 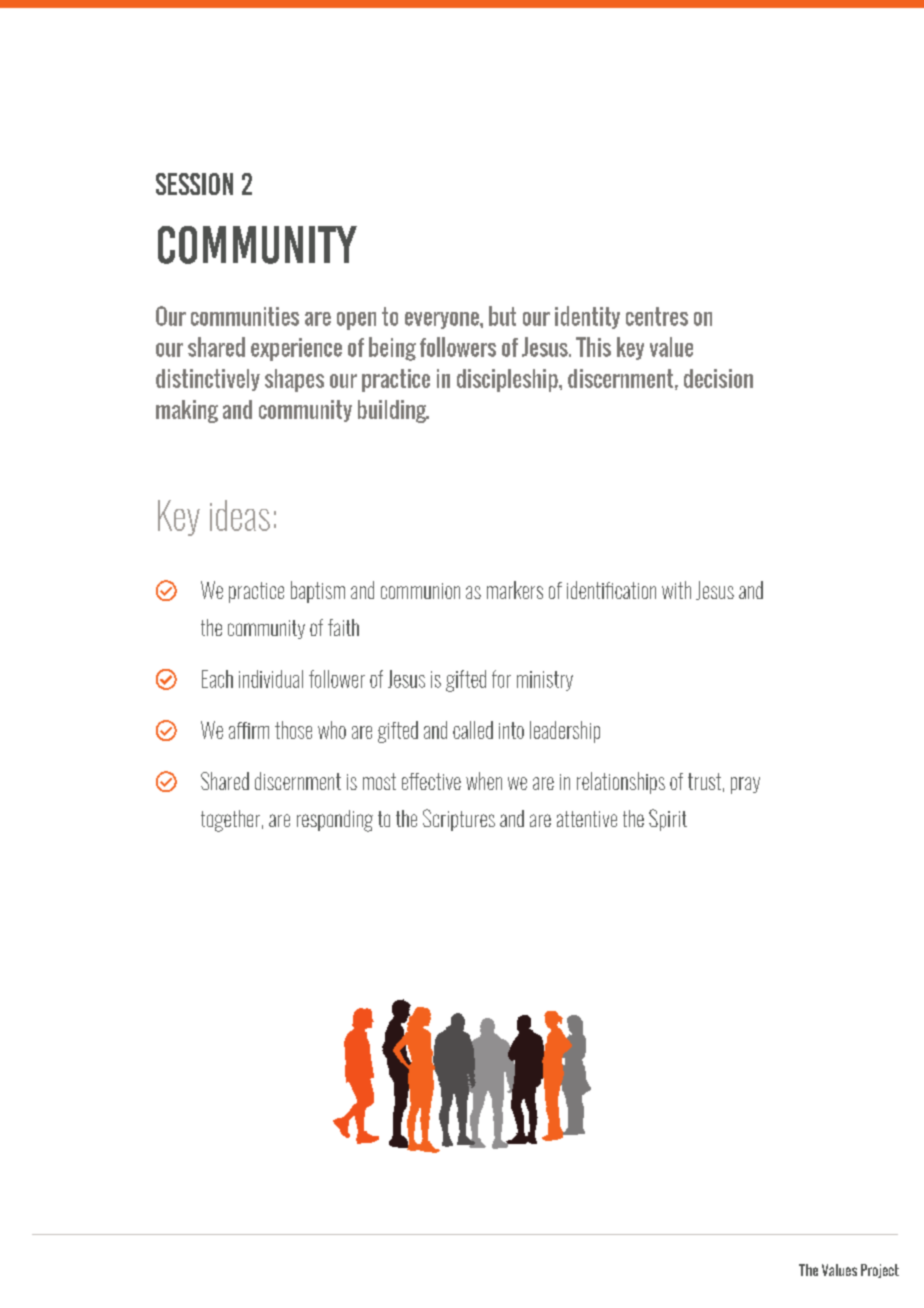 I want to click on attentive, so click(x=587, y=819).
